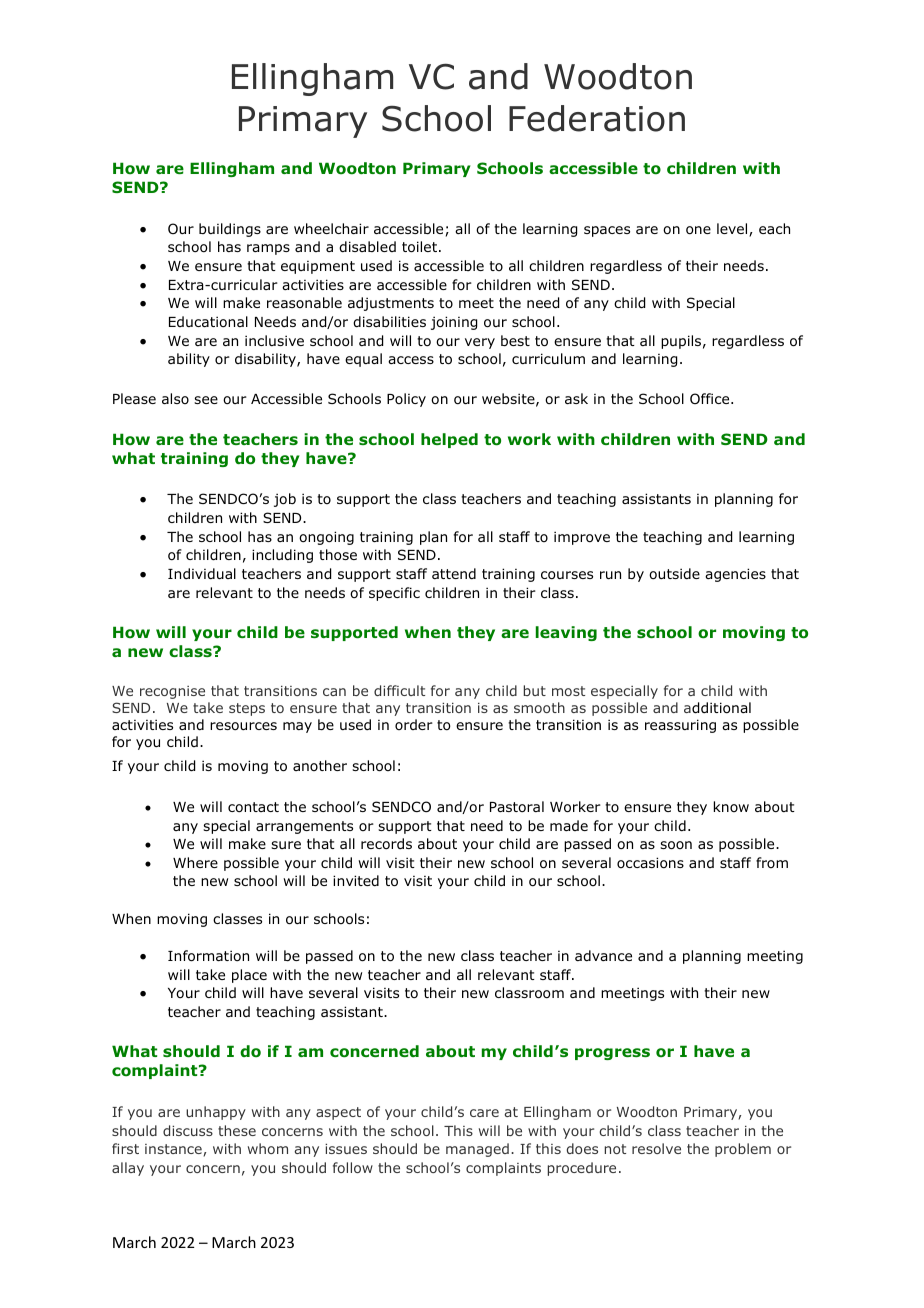 The image size is (924, 1308). What do you see at coordinates (356, 880) in the image?
I see `invited` at bounding box center [356, 880].
